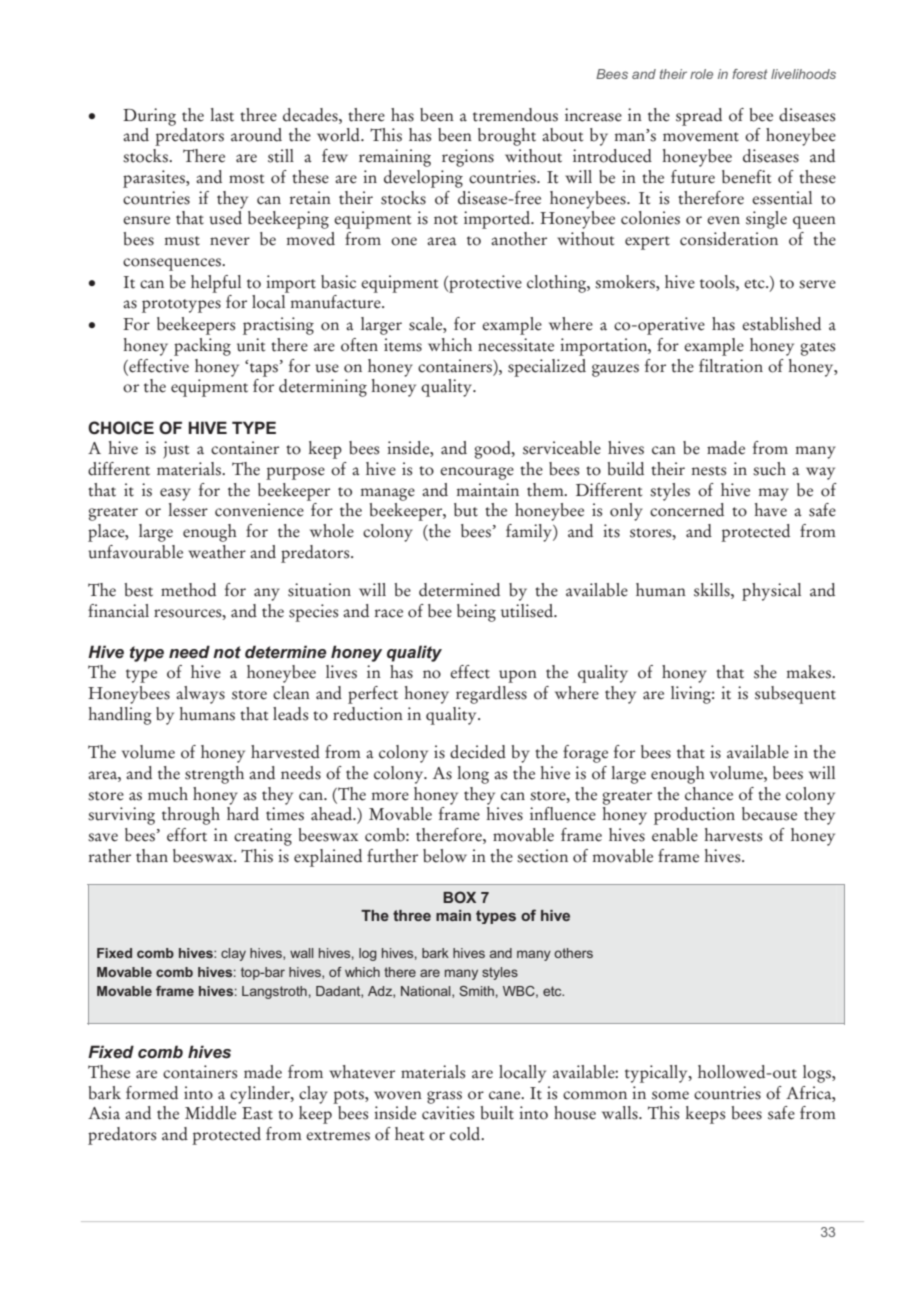  What do you see at coordinates (448, 1113) in the page?
I see `cavities` at bounding box center [448, 1113].
